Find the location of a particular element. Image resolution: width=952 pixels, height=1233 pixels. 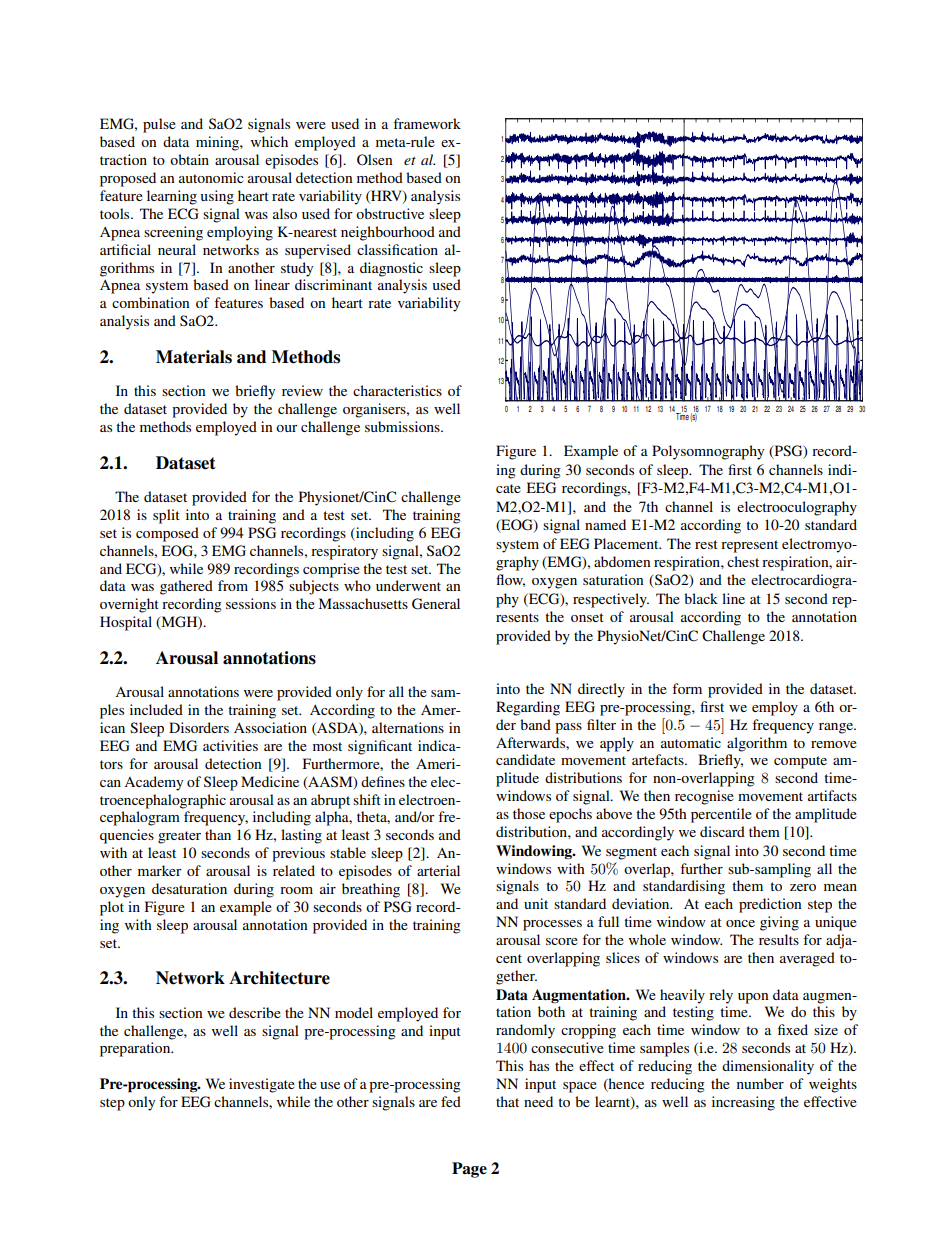

black is located at coordinates (701, 598).
